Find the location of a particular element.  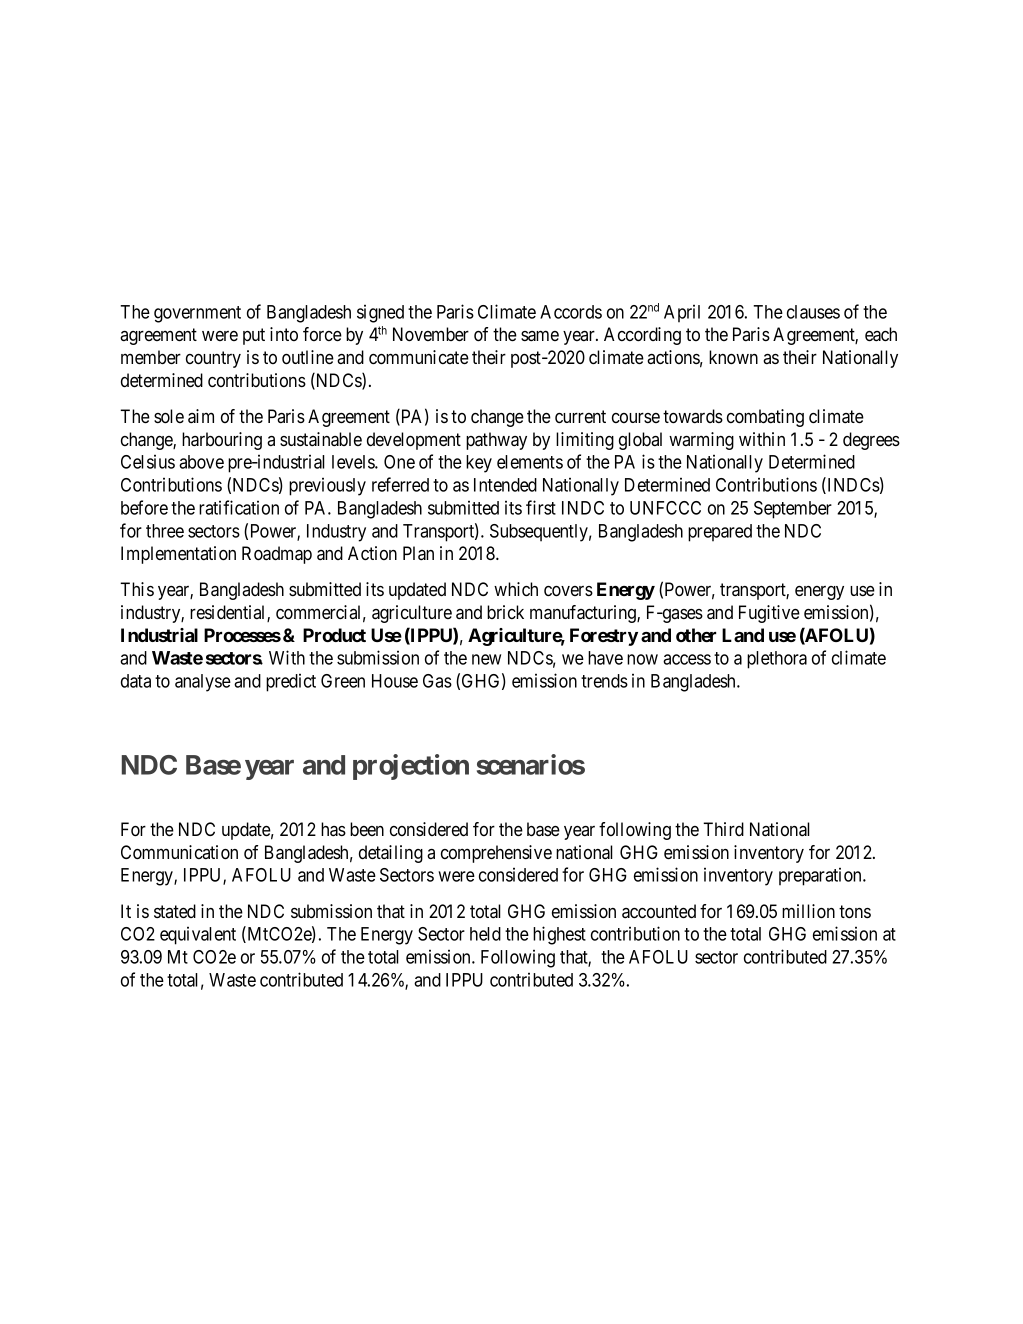

Product is located at coordinates (334, 635).
